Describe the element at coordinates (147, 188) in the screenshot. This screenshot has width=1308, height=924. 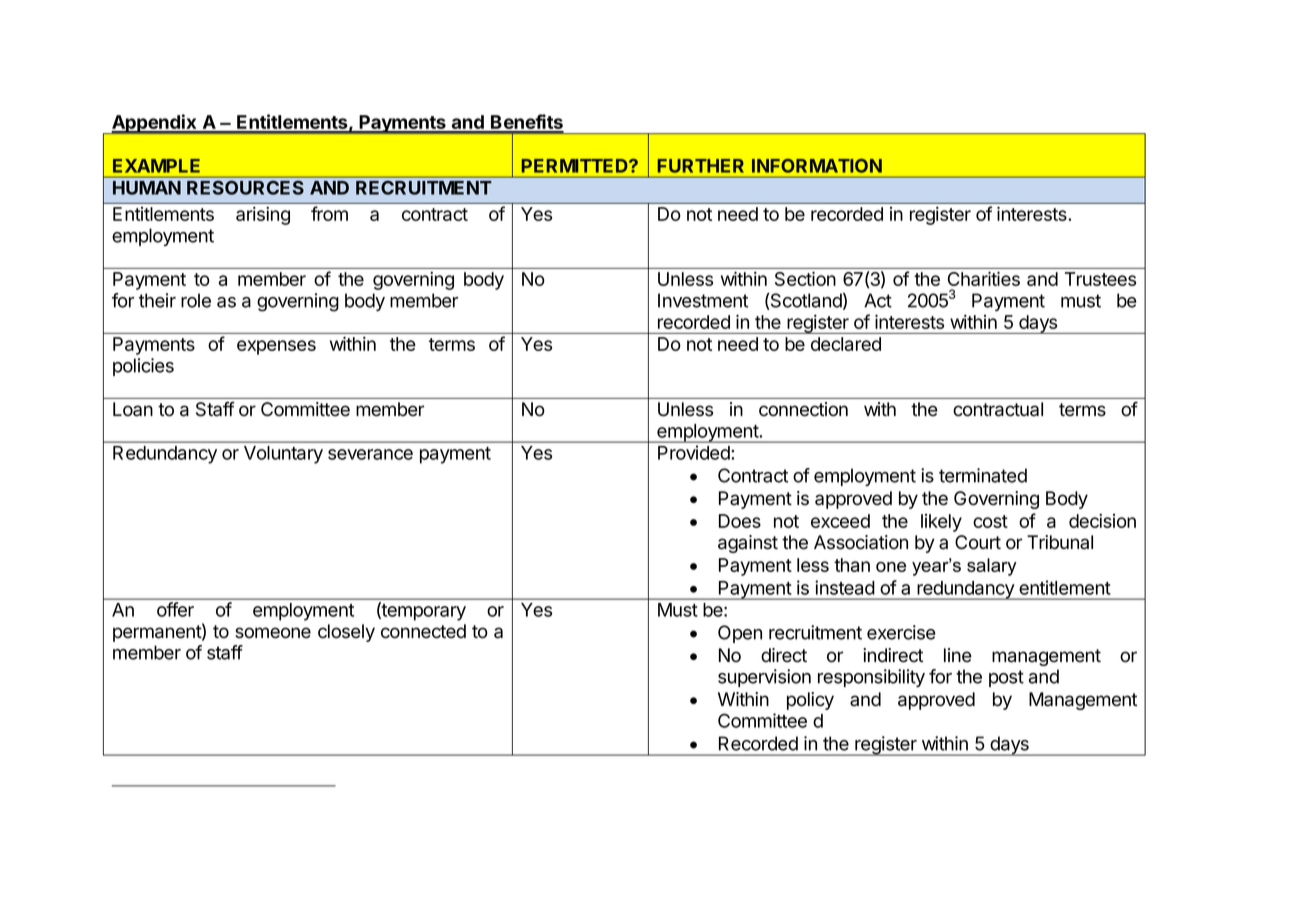
I see `HUMAN` at that location.
